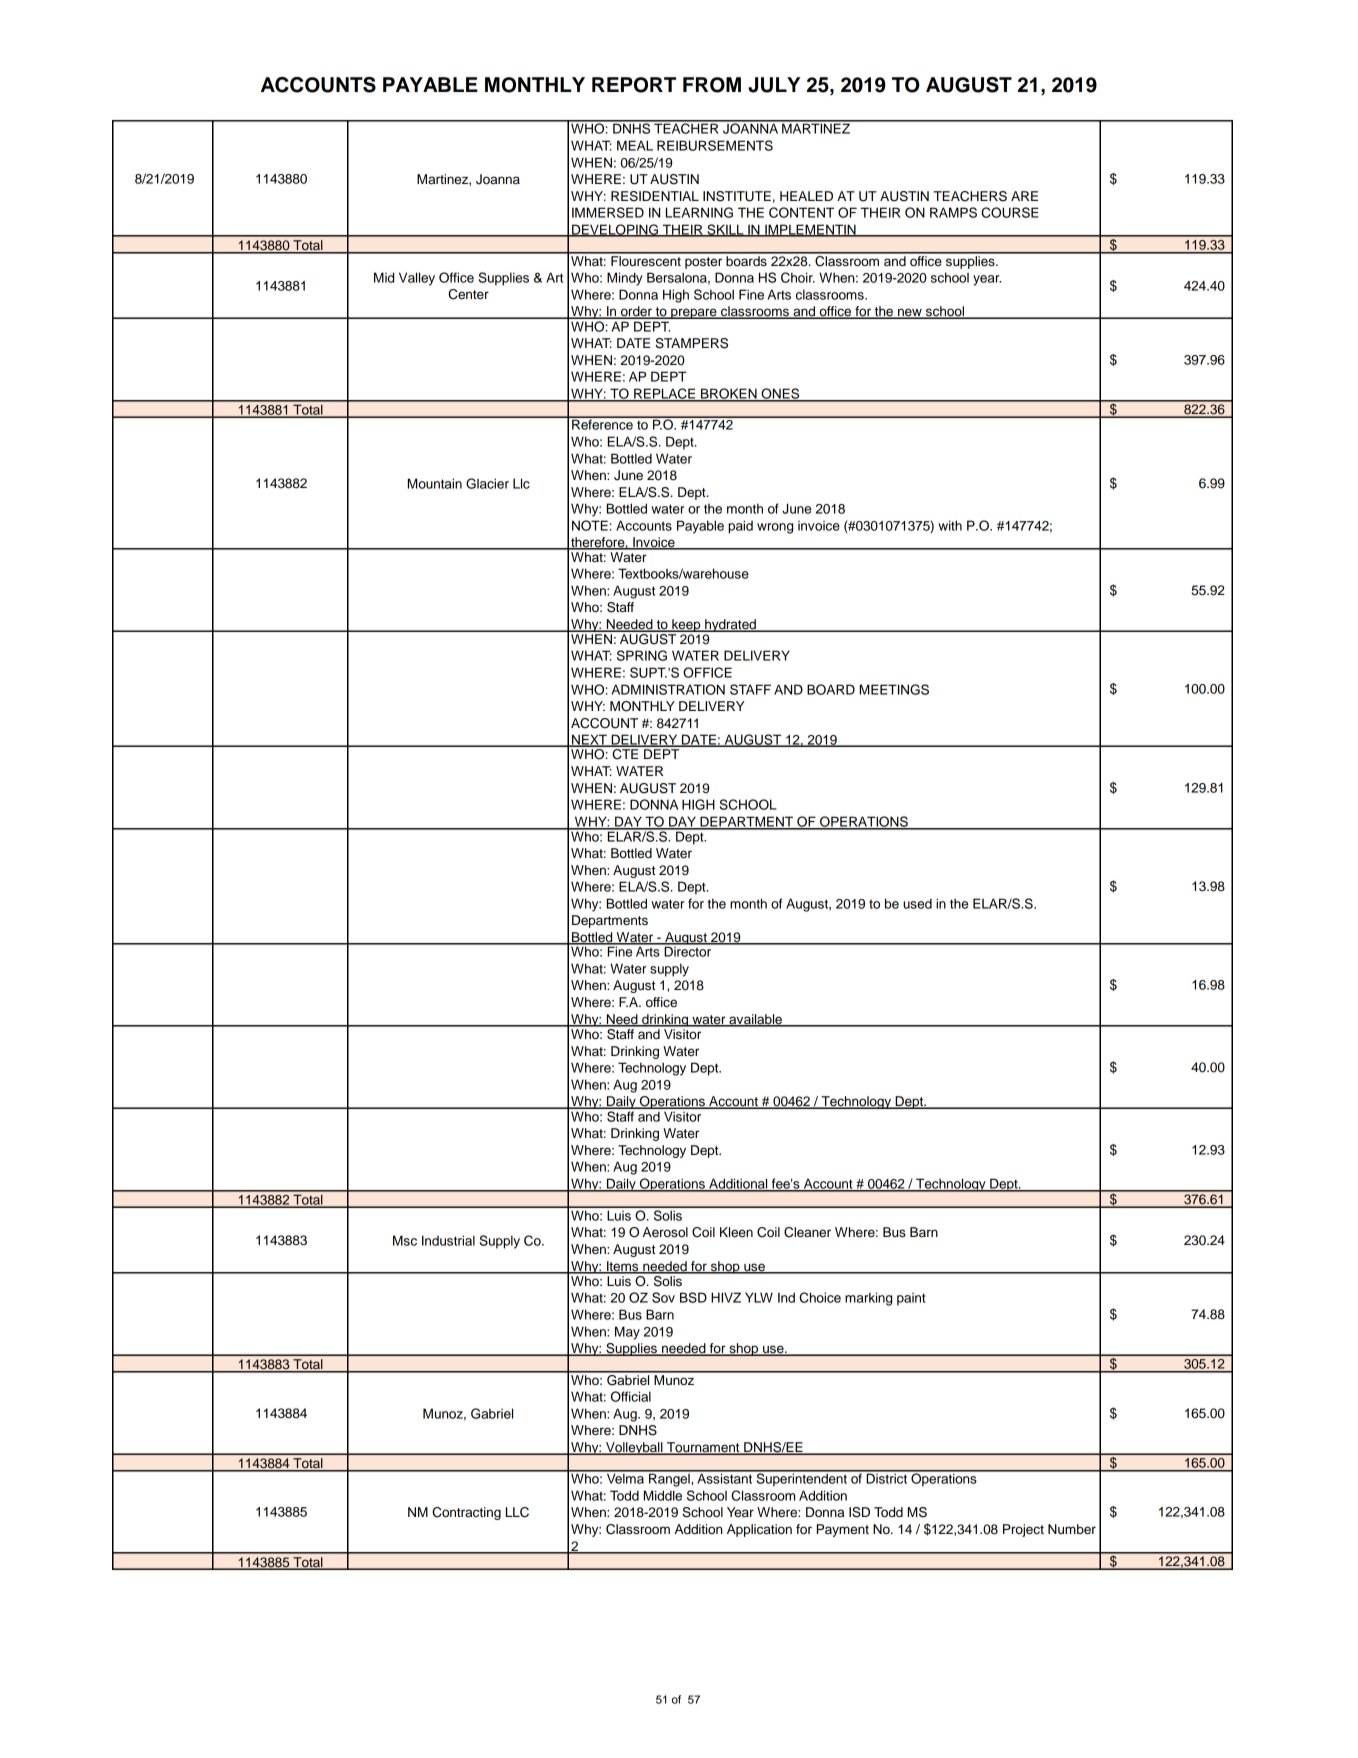  Describe the element at coordinates (405, 1240) in the image. I see `Msc` at that location.
